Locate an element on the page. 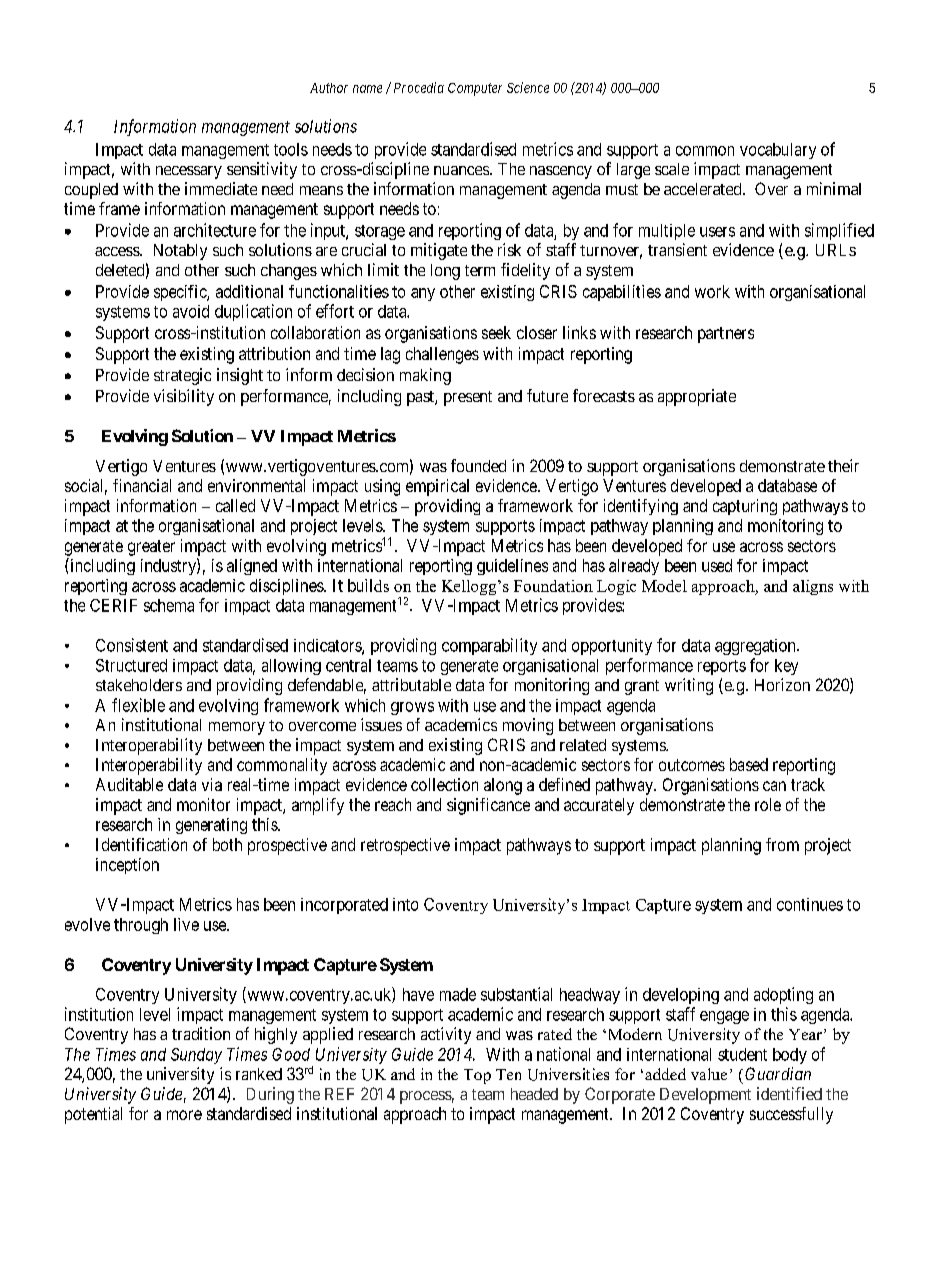  Top is located at coordinates (477, 1076).
